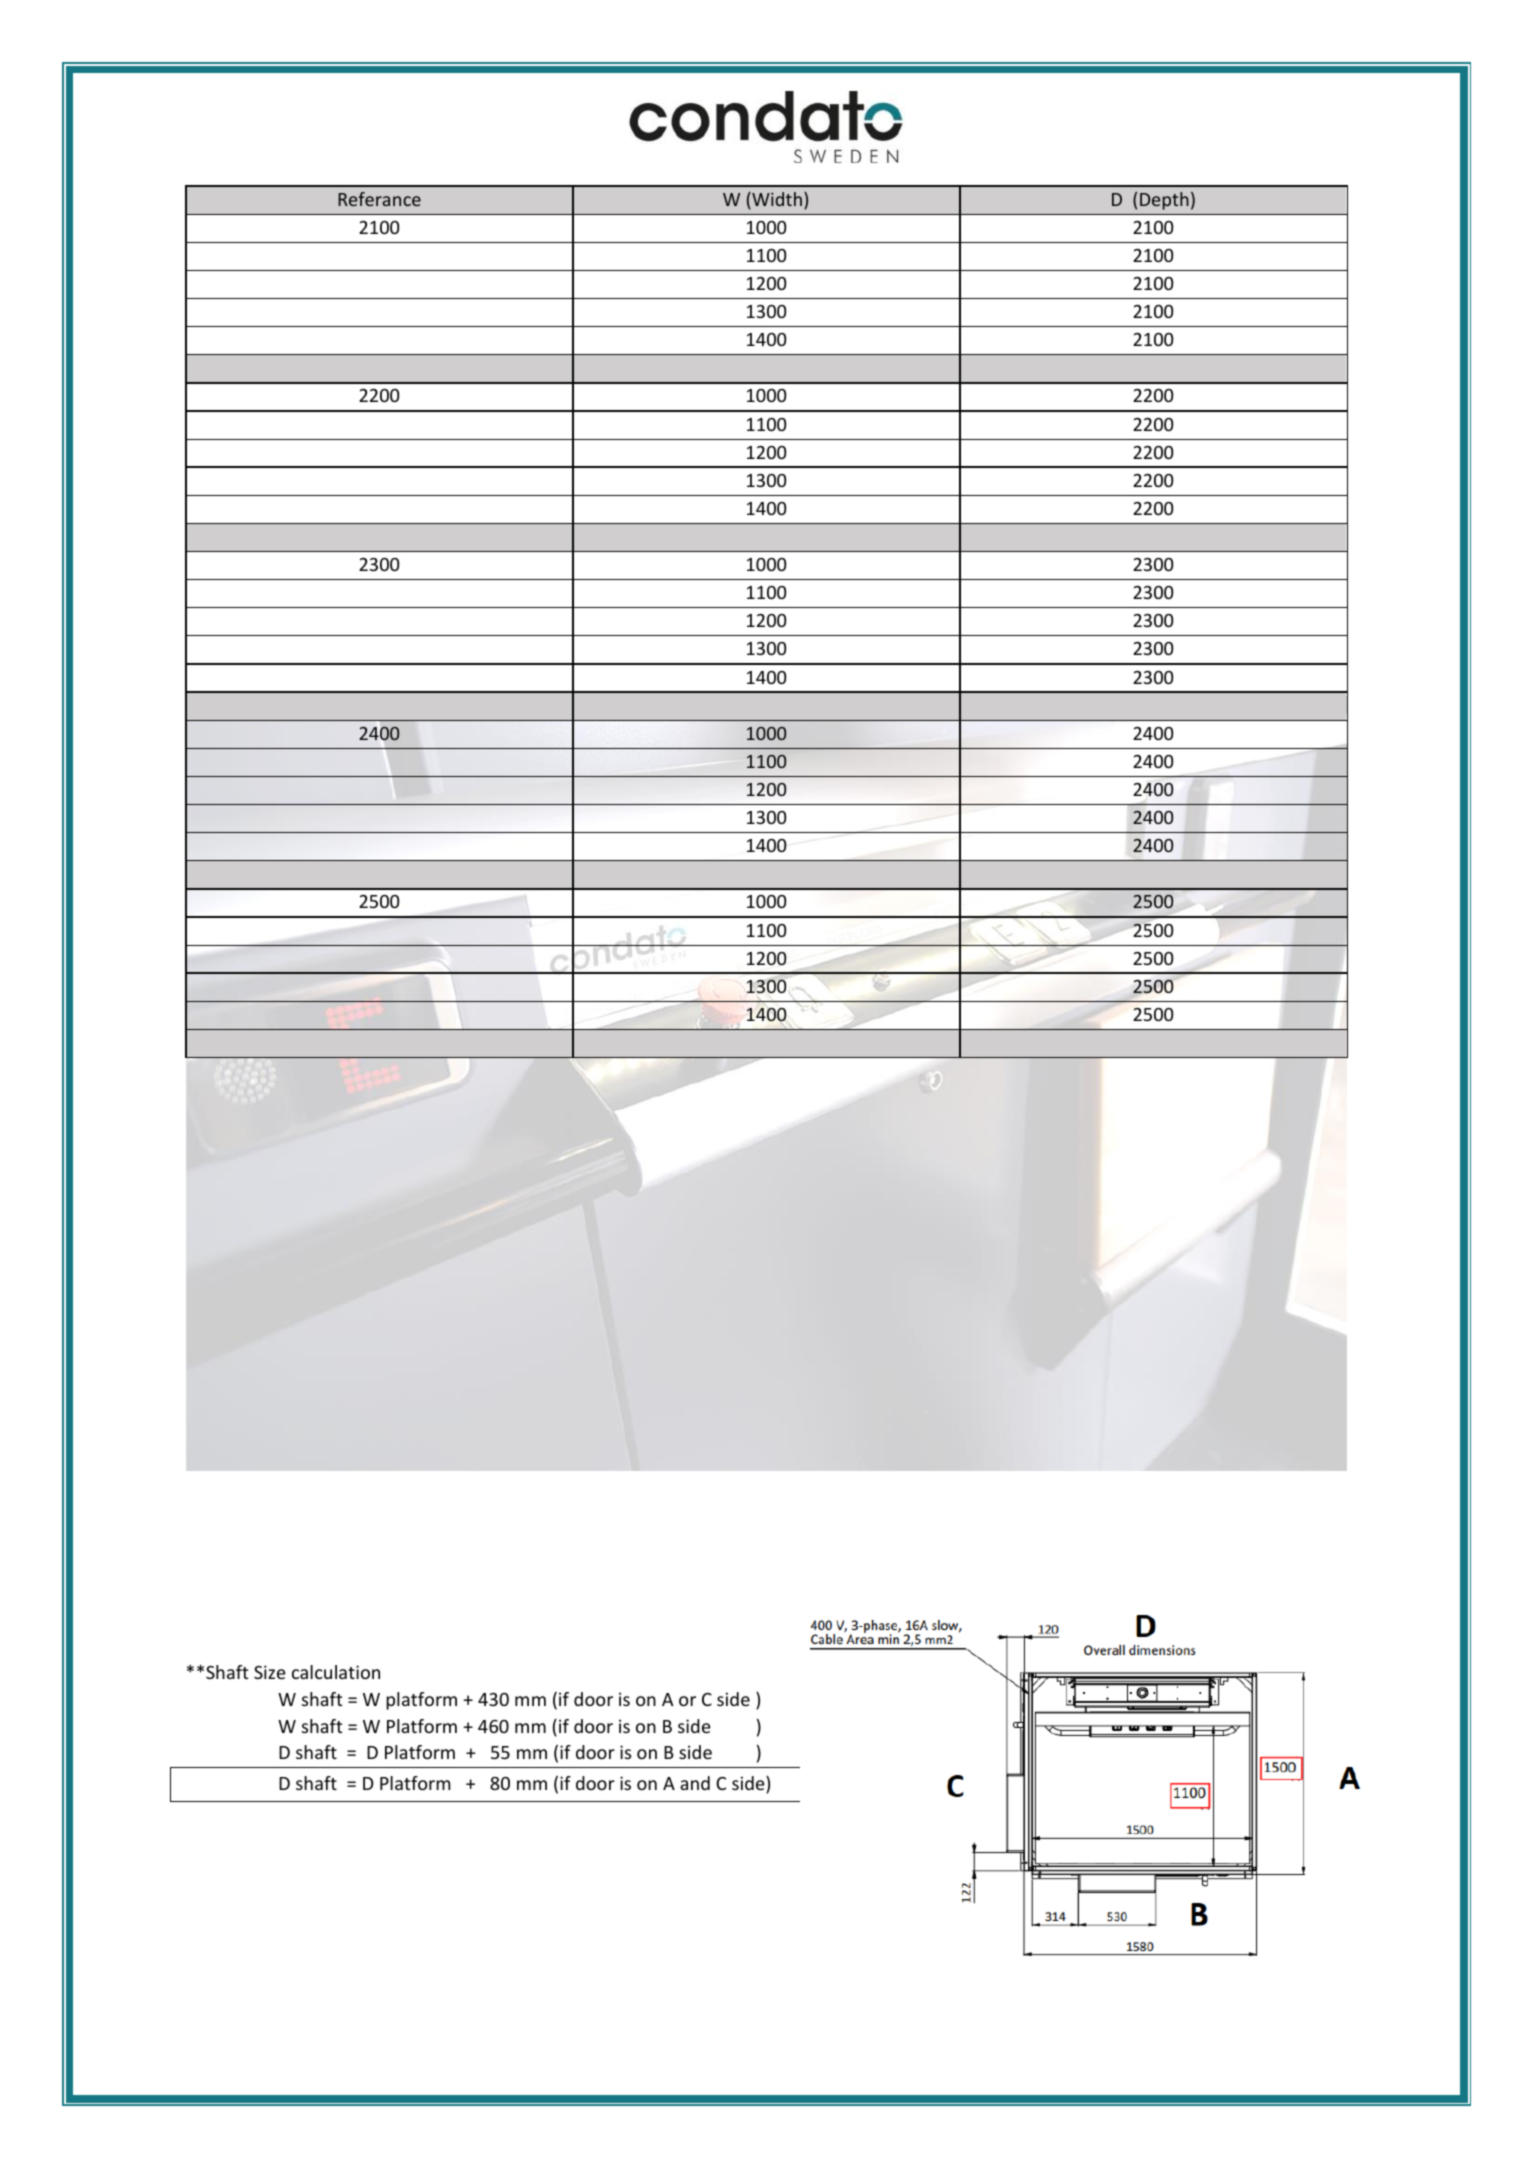  Describe the element at coordinates (695, 1783) in the page. I see `and` at that location.
